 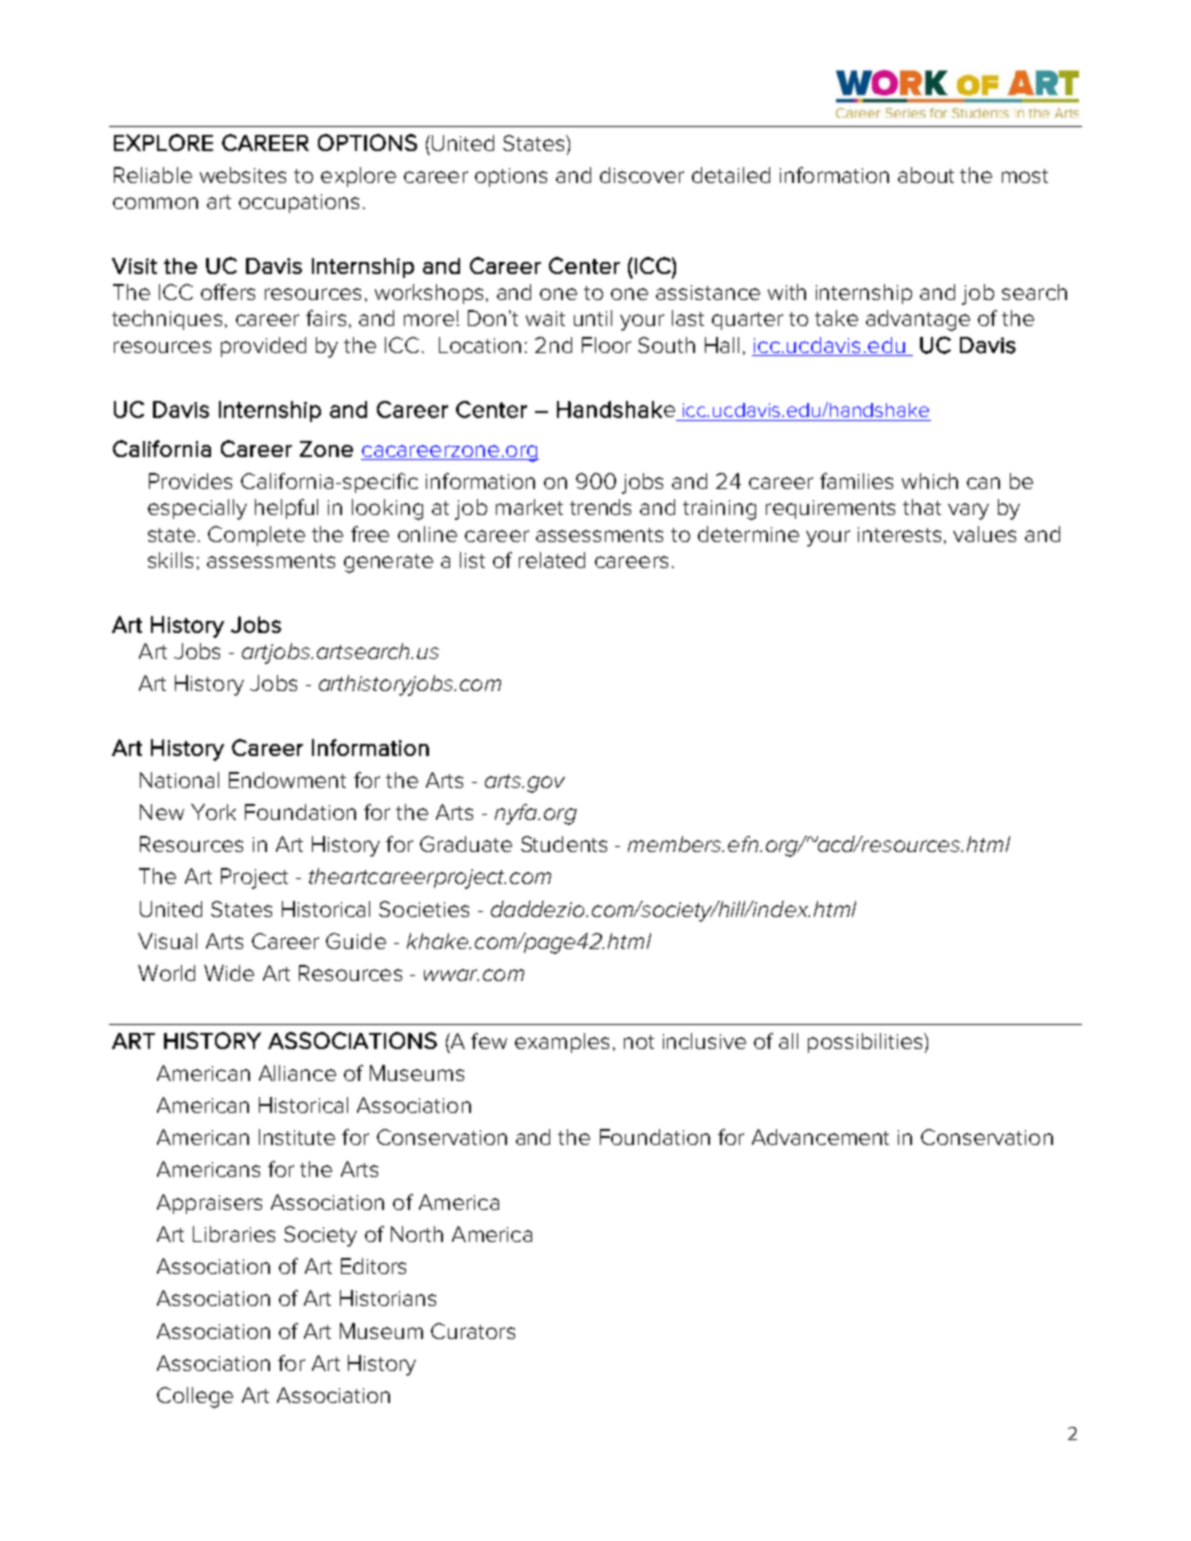 What do you see at coordinates (243, 175) in the page?
I see `websites` at bounding box center [243, 175].
